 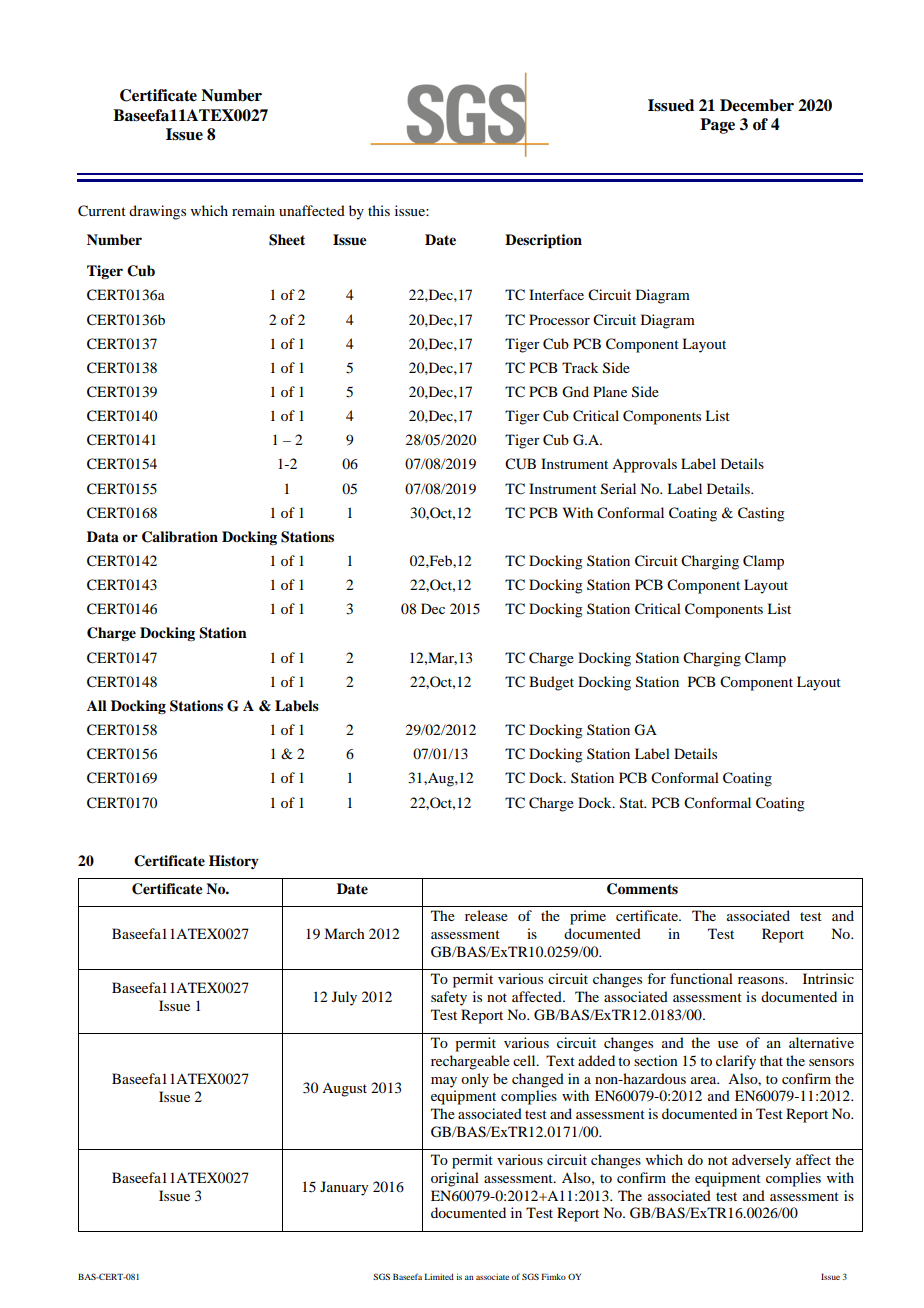 What do you see at coordinates (762, 980) in the screenshot?
I see `reasons` at bounding box center [762, 980].
